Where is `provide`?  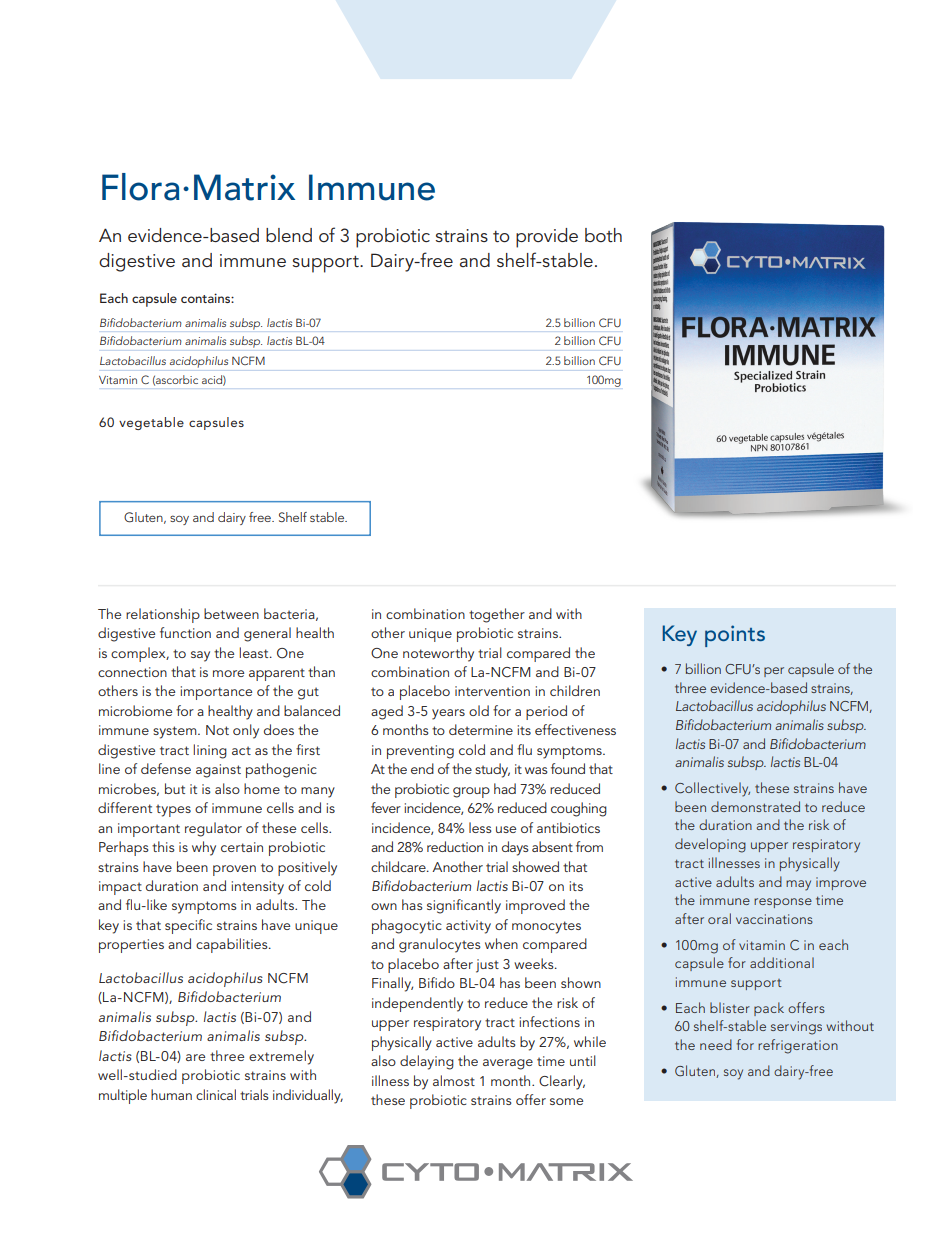 provide is located at coordinates (547, 238).
